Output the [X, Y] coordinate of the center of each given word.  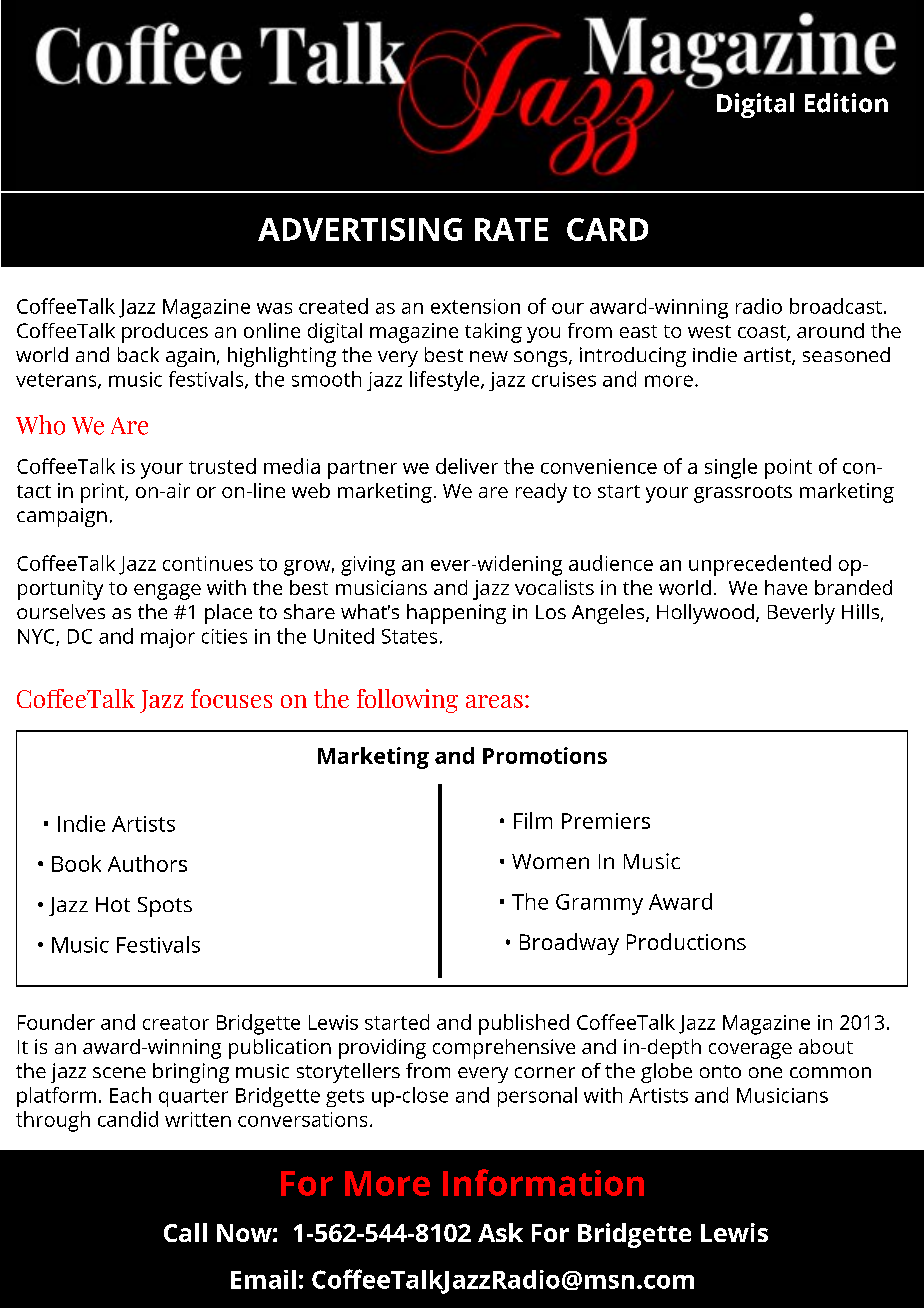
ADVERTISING [360, 229]
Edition [846, 103]
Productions [686, 941]
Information [543, 1182]
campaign [62, 517]
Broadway [569, 944]
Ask [500, 1232]
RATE [511, 229]
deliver [467, 466]
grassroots [743, 494]
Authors [147, 863]
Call [185, 1232]
